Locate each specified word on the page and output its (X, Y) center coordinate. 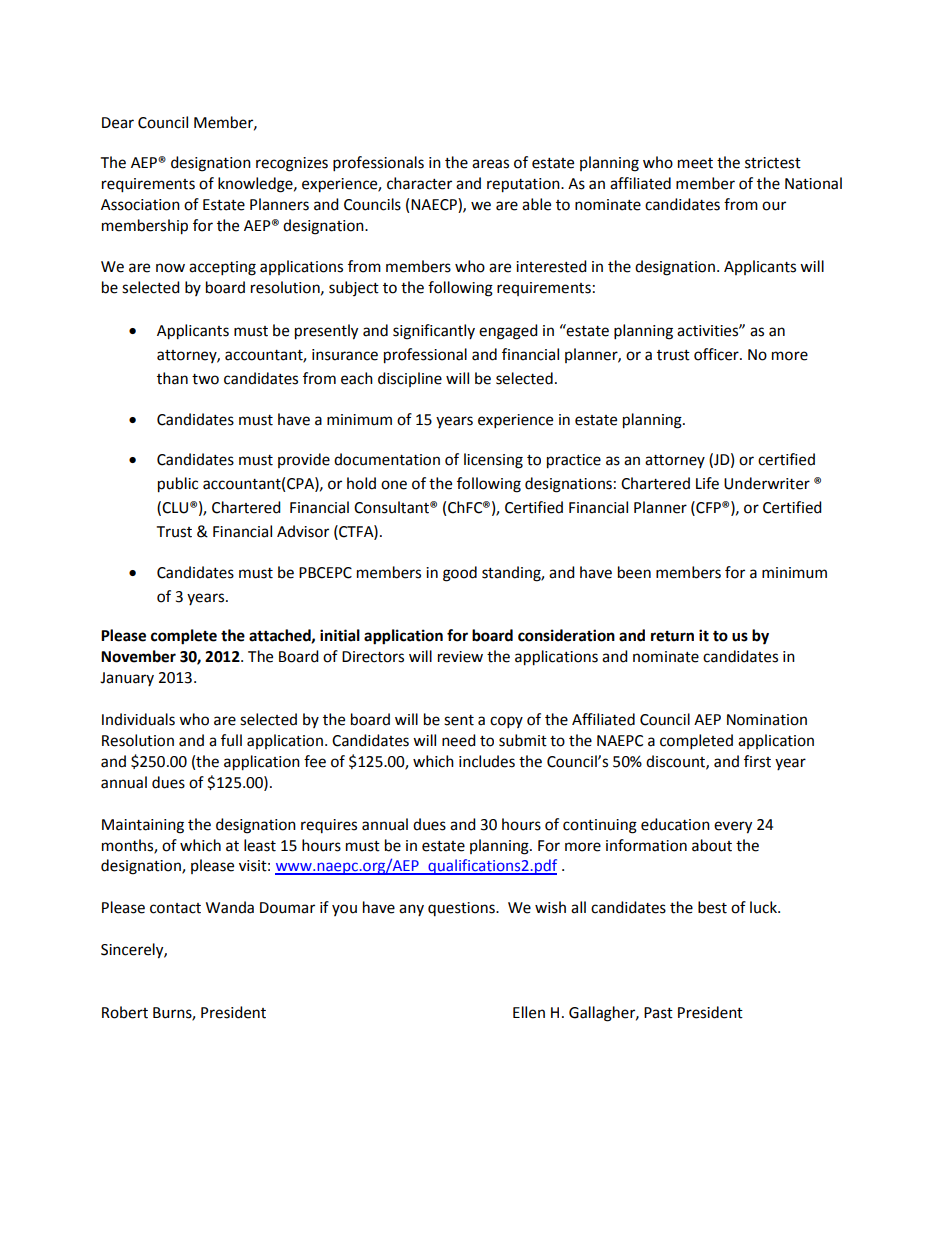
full (231, 740)
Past (658, 1013)
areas (490, 164)
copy (506, 722)
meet (695, 163)
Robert (125, 1012)
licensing (493, 461)
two (205, 379)
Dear (118, 123)
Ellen (529, 1012)
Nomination (767, 720)
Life (707, 483)
